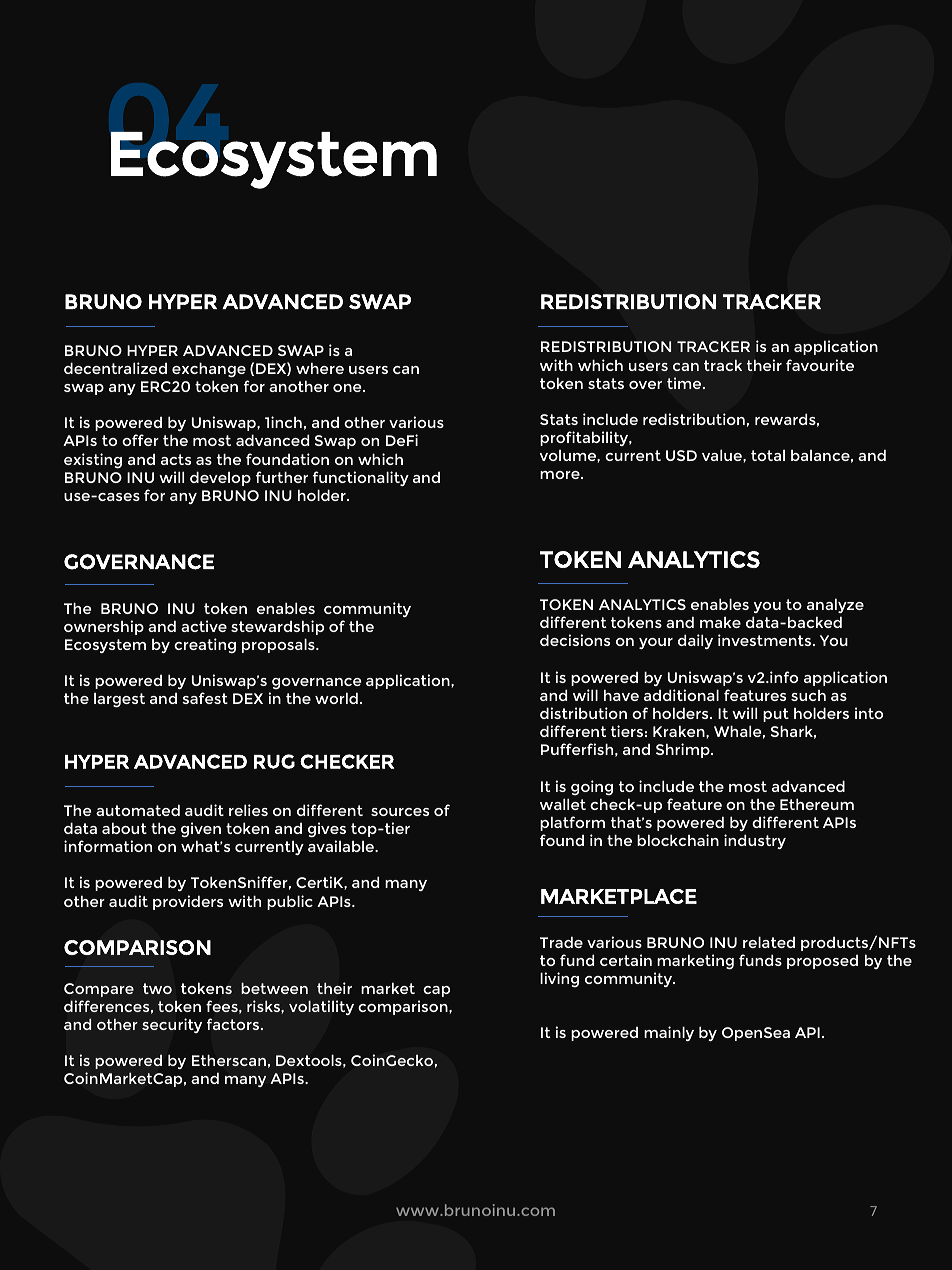  What do you see at coordinates (209, 370) in the page?
I see `exchange` at bounding box center [209, 370].
